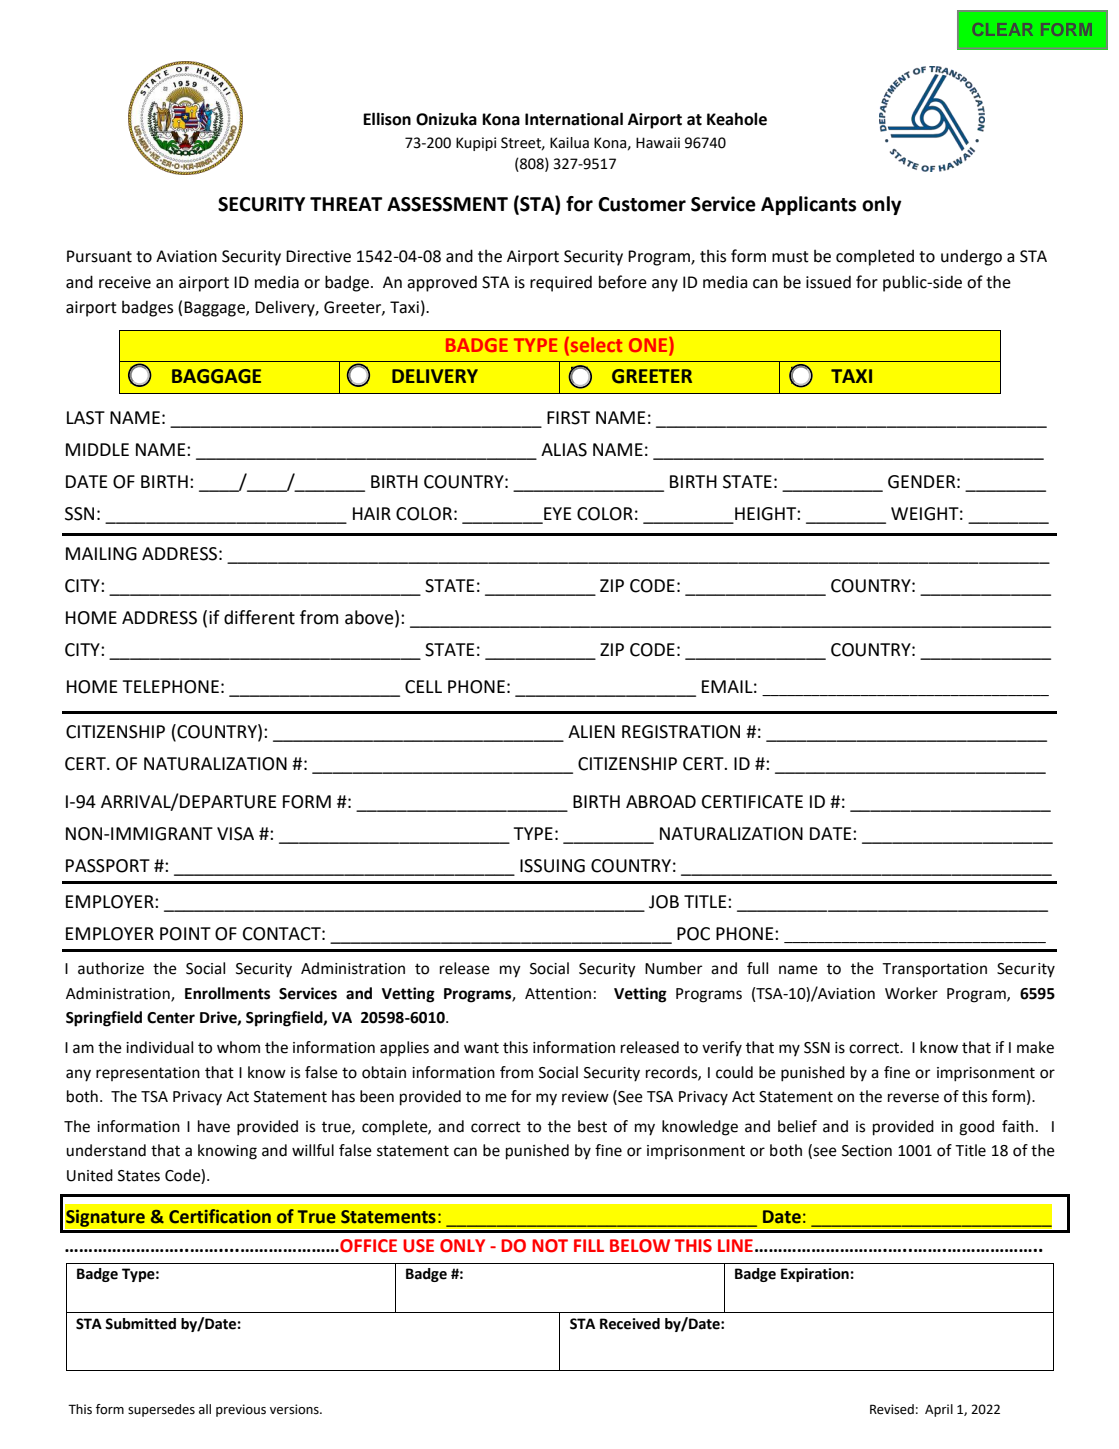  Describe the element at coordinates (569, 143) in the screenshot. I see `Kailua` at that location.
